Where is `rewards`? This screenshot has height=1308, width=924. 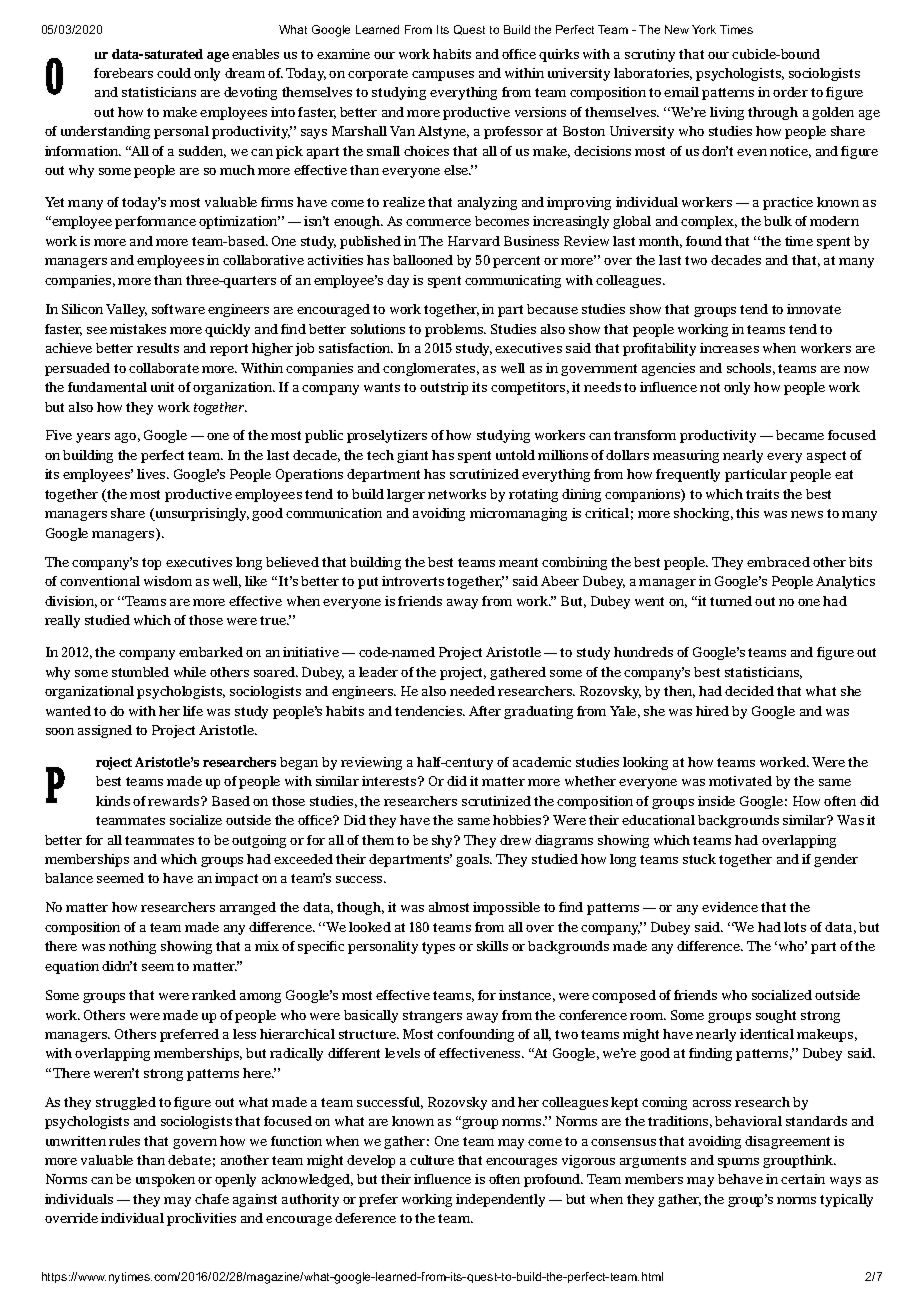 rewards is located at coordinates (175, 801).
